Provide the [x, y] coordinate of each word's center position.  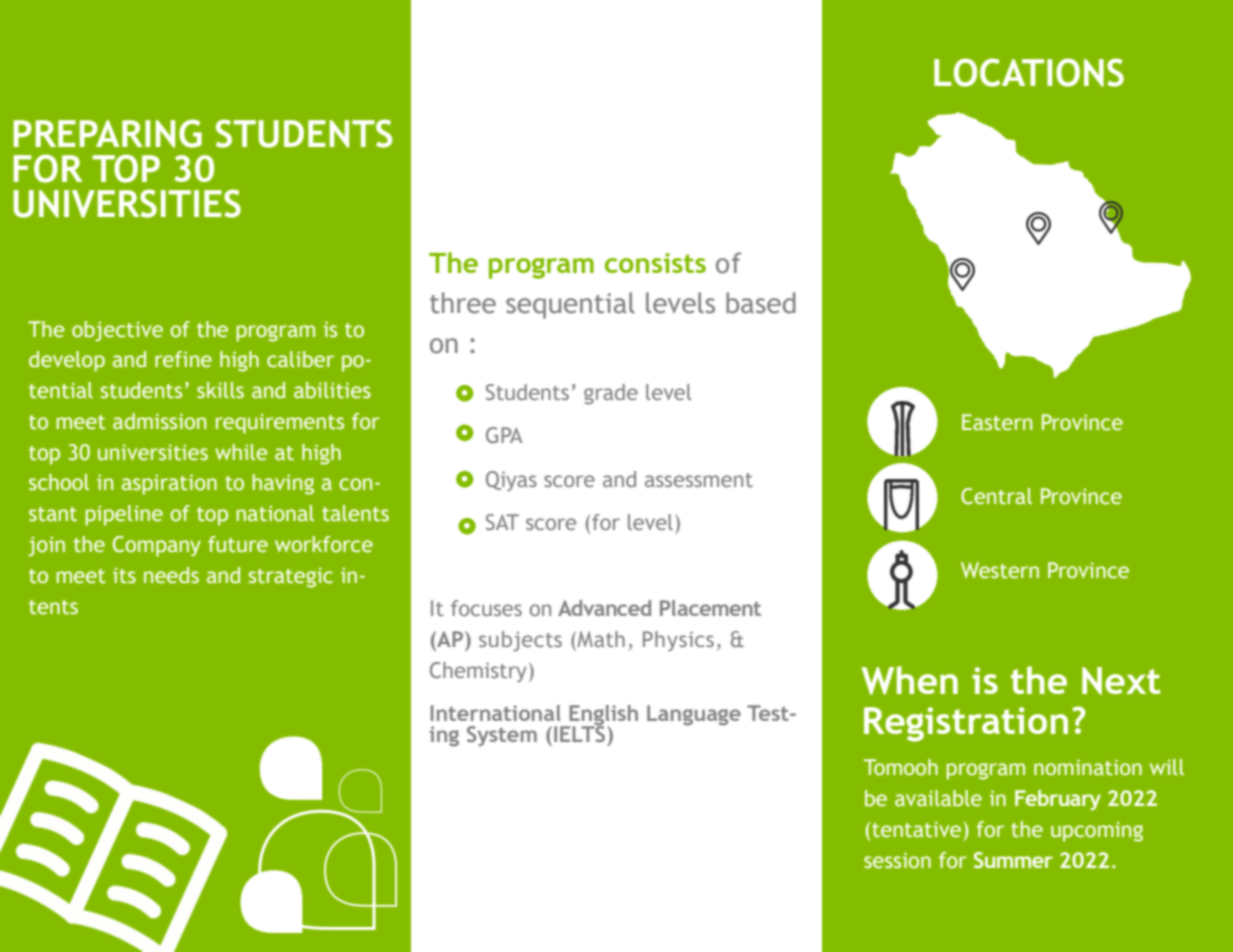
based [761, 303]
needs [171, 575]
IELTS [579, 732]
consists [655, 263]
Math [600, 640]
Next [1121, 681]
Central [996, 496]
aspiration [169, 484]
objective [117, 331]
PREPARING [107, 133]
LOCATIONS [1029, 72]
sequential [570, 305]
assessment [699, 480]
